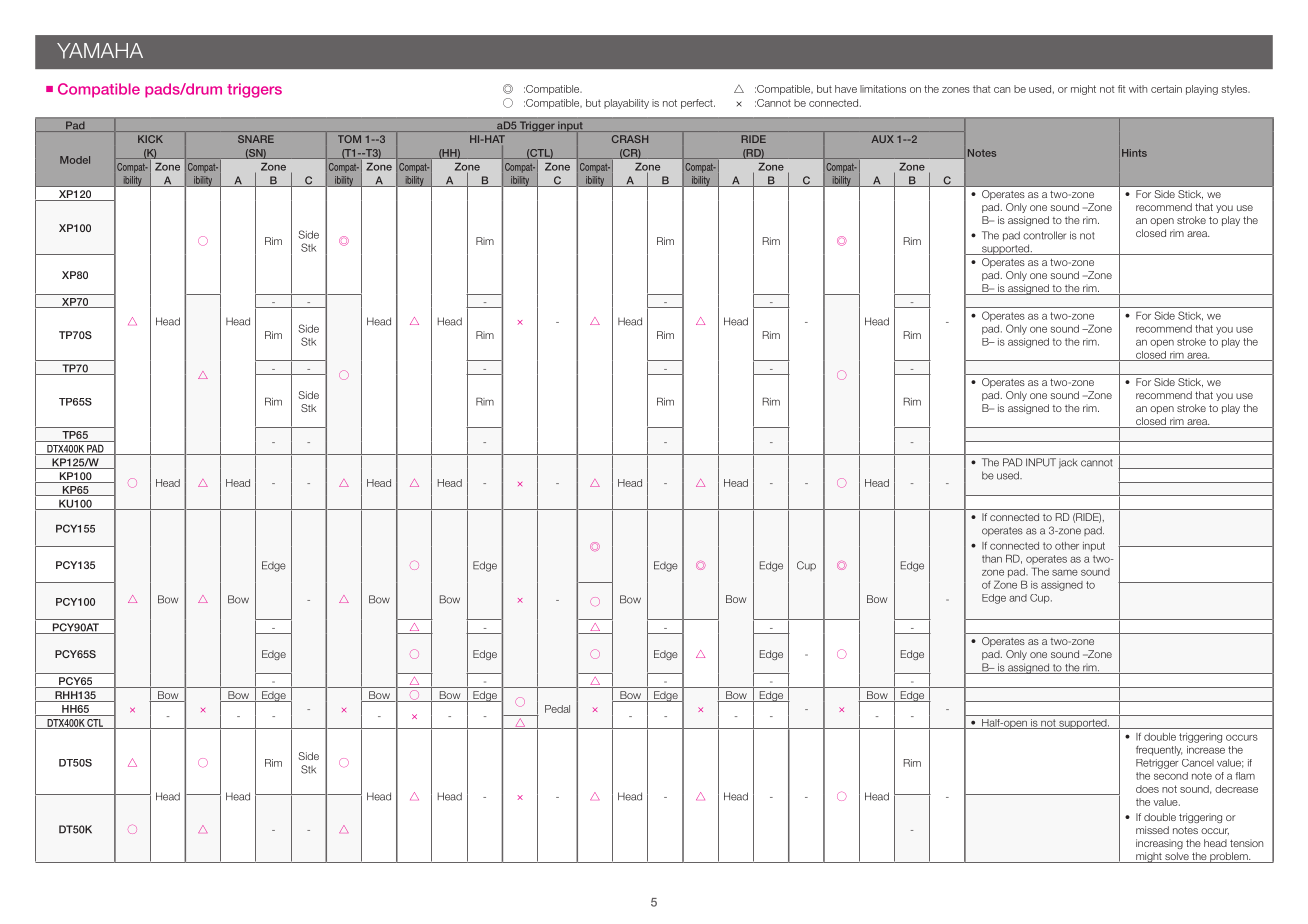 This screenshot has width=1308, height=924. Describe the element at coordinates (1067, 546) in the screenshot. I see `other` at that location.
